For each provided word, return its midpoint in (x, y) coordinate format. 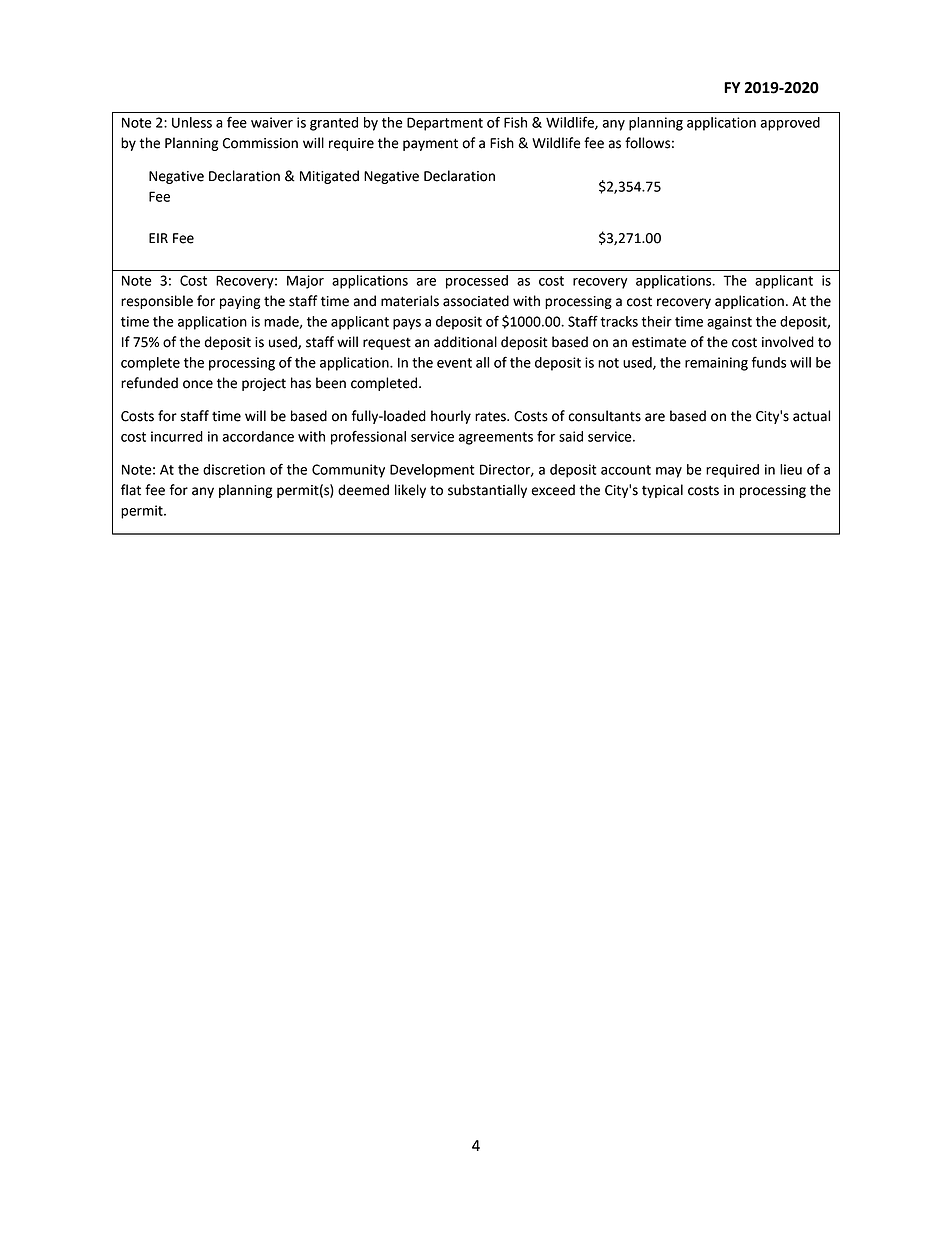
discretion (234, 469)
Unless (192, 122)
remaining (716, 364)
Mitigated (329, 177)
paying (240, 302)
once (198, 384)
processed (477, 282)
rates (491, 416)
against (729, 323)
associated (476, 301)
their (656, 321)
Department (445, 124)
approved (790, 124)
